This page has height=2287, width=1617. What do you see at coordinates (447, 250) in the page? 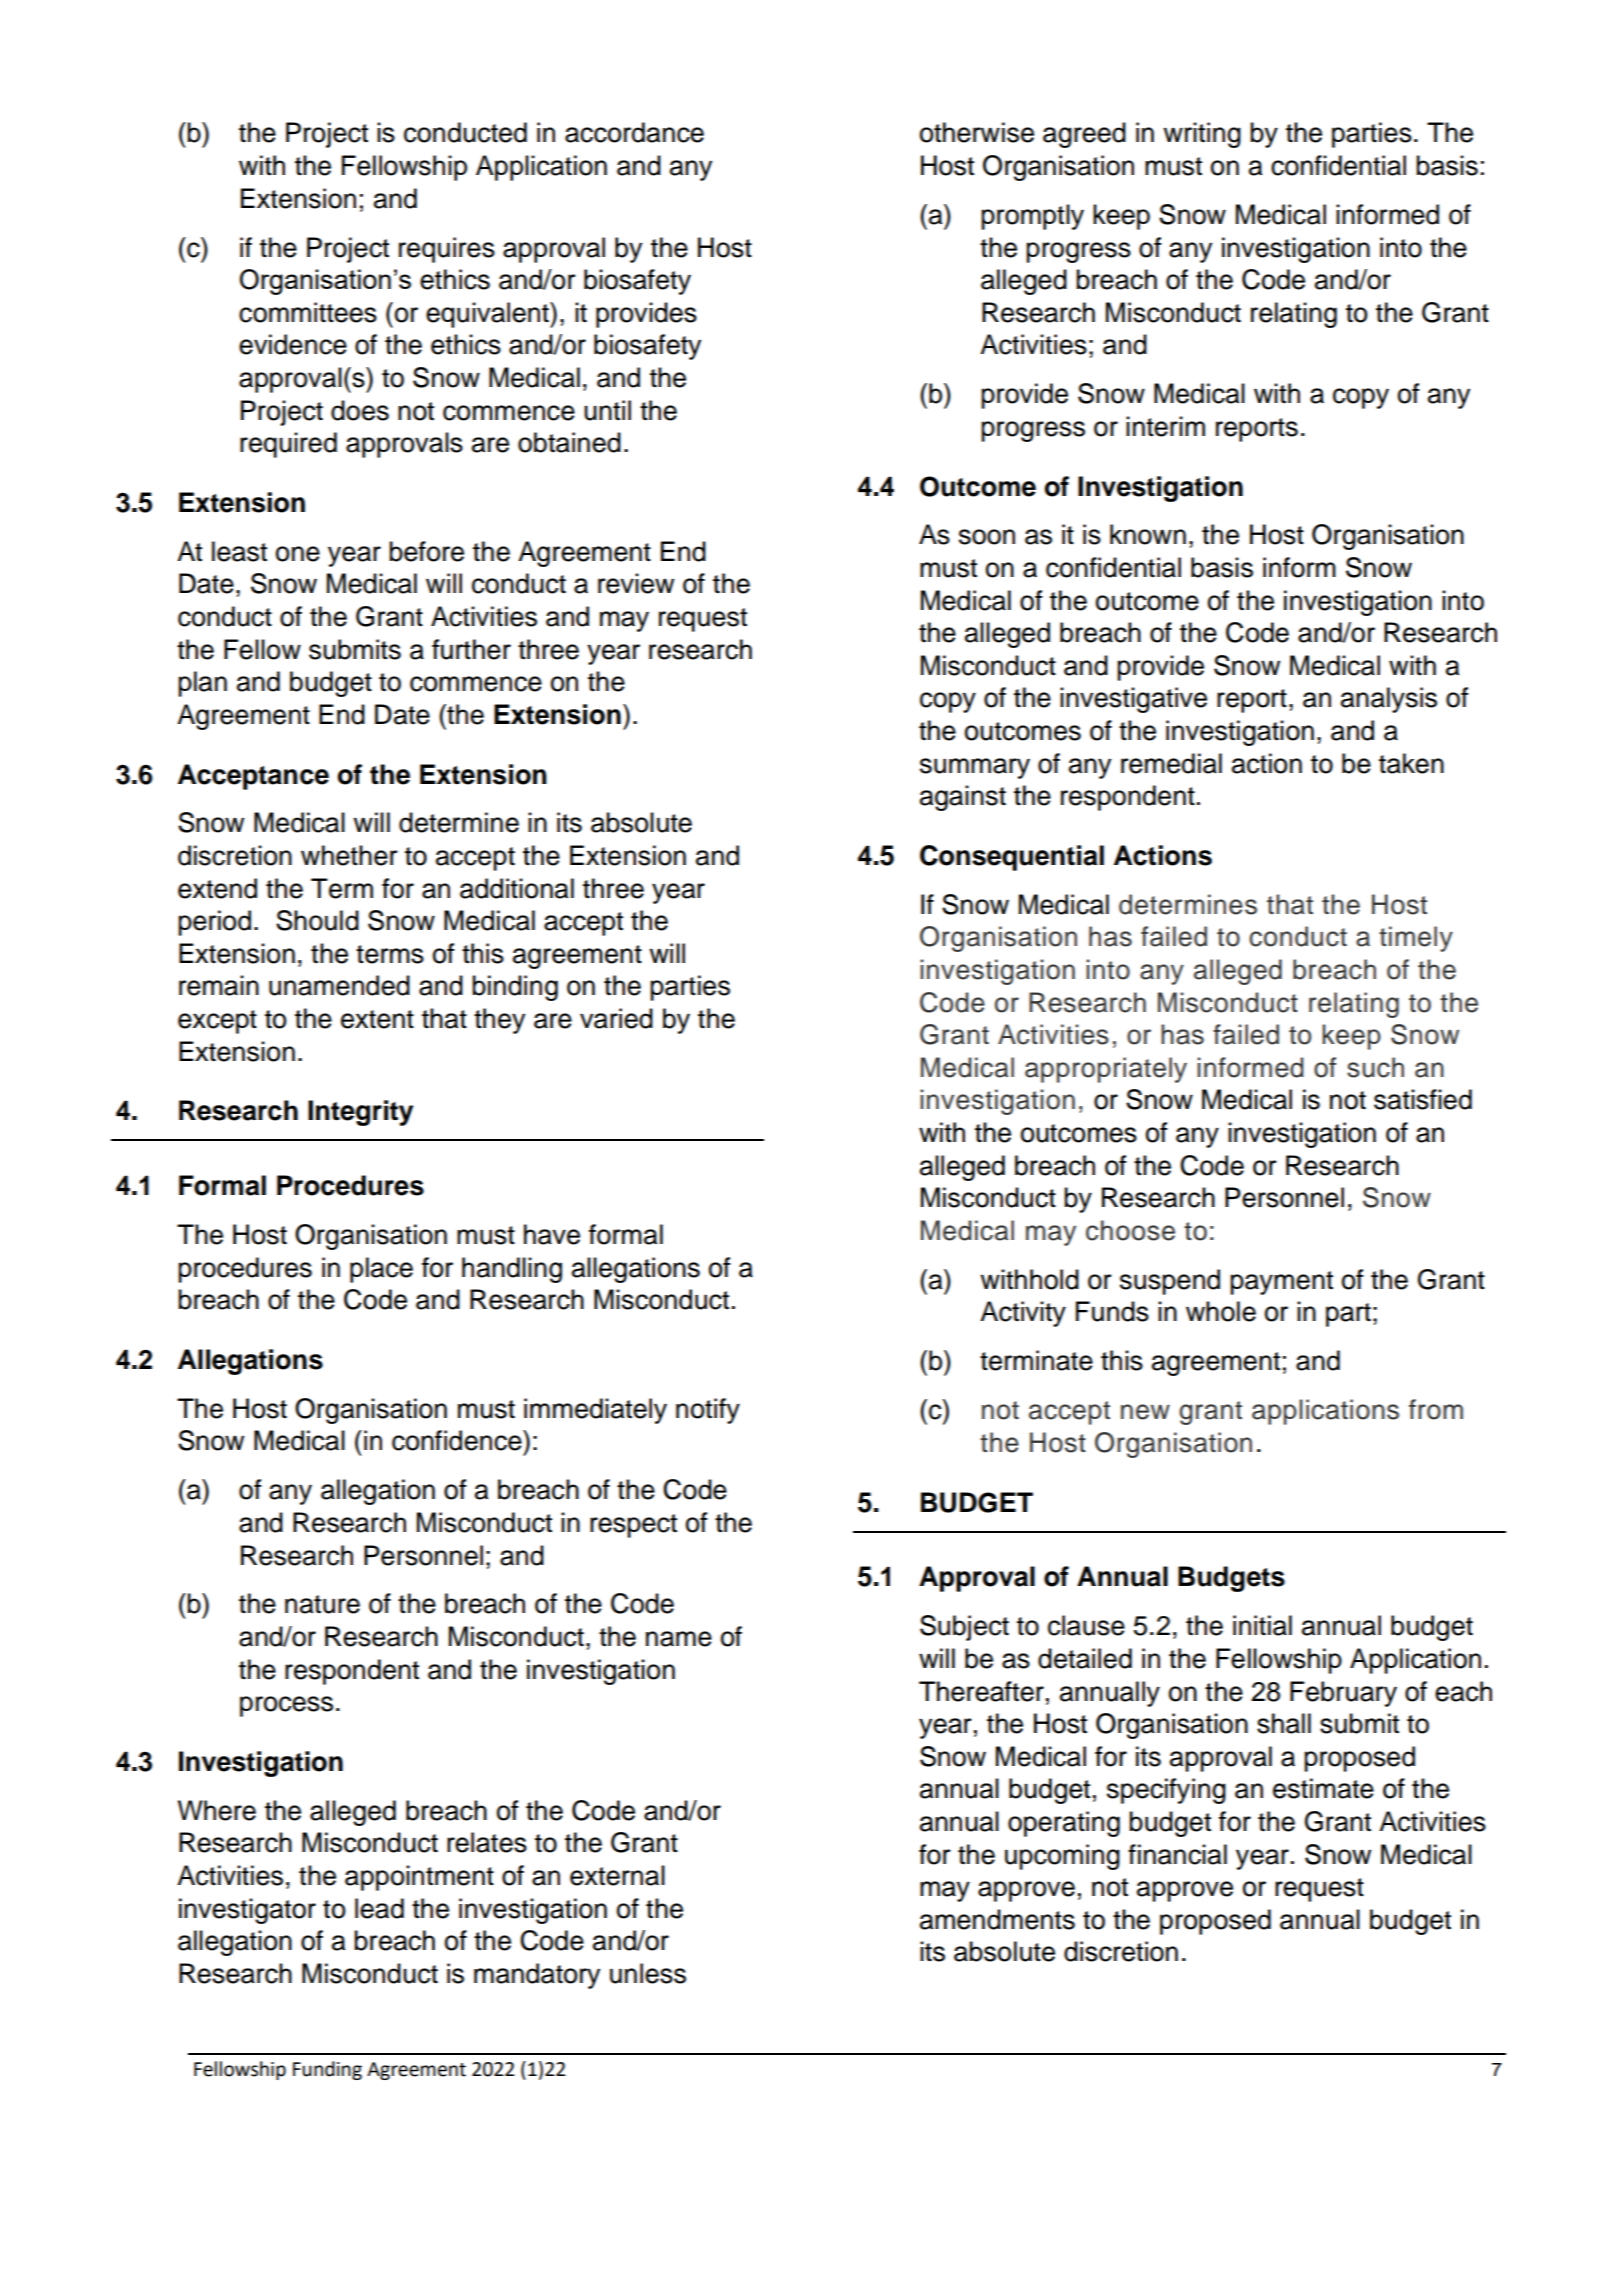
I see `requires` at bounding box center [447, 250].
